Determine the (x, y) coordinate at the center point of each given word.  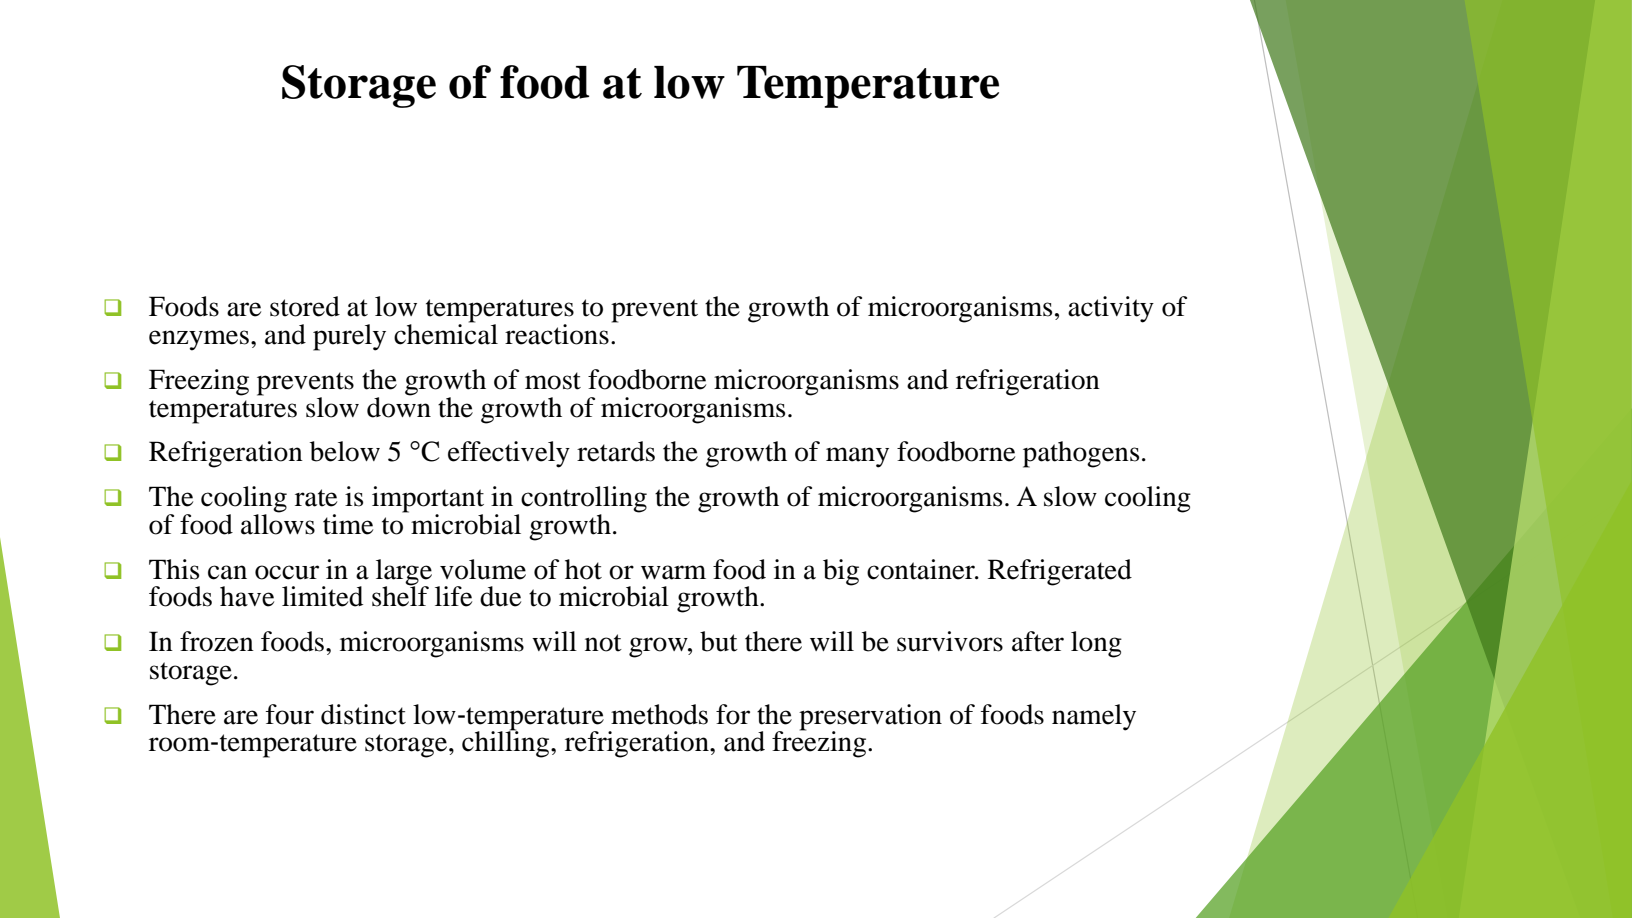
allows (278, 523)
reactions (557, 334)
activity (1111, 309)
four (290, 714)
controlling (584, 500)
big (841, 572)
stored (305, 306)
